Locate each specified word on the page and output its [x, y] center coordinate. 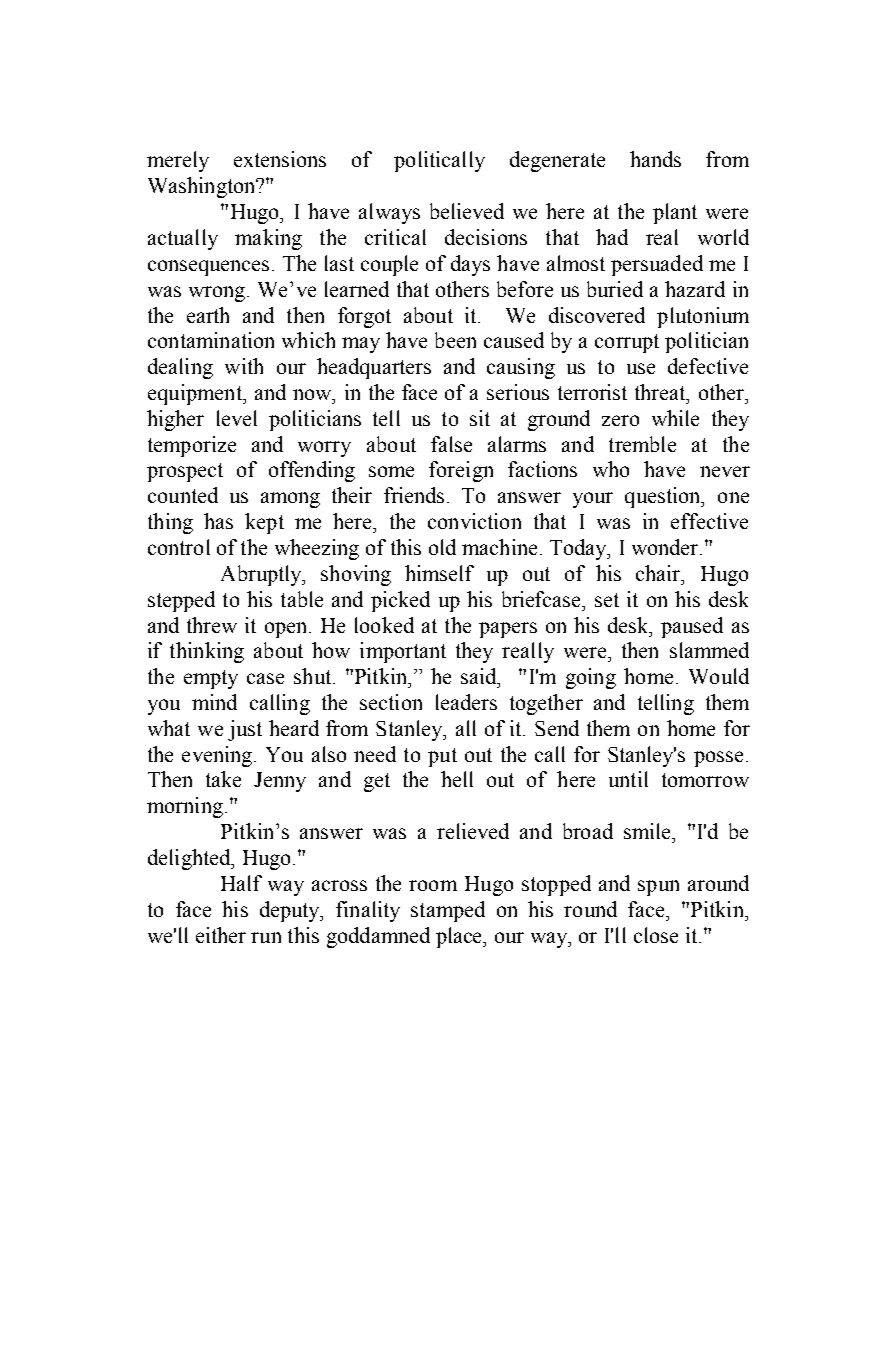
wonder [666, 547]
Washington [203, 187]
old [442, 547]
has [218, 521]
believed [467, 211]
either [221, 935]
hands [655, 159]
